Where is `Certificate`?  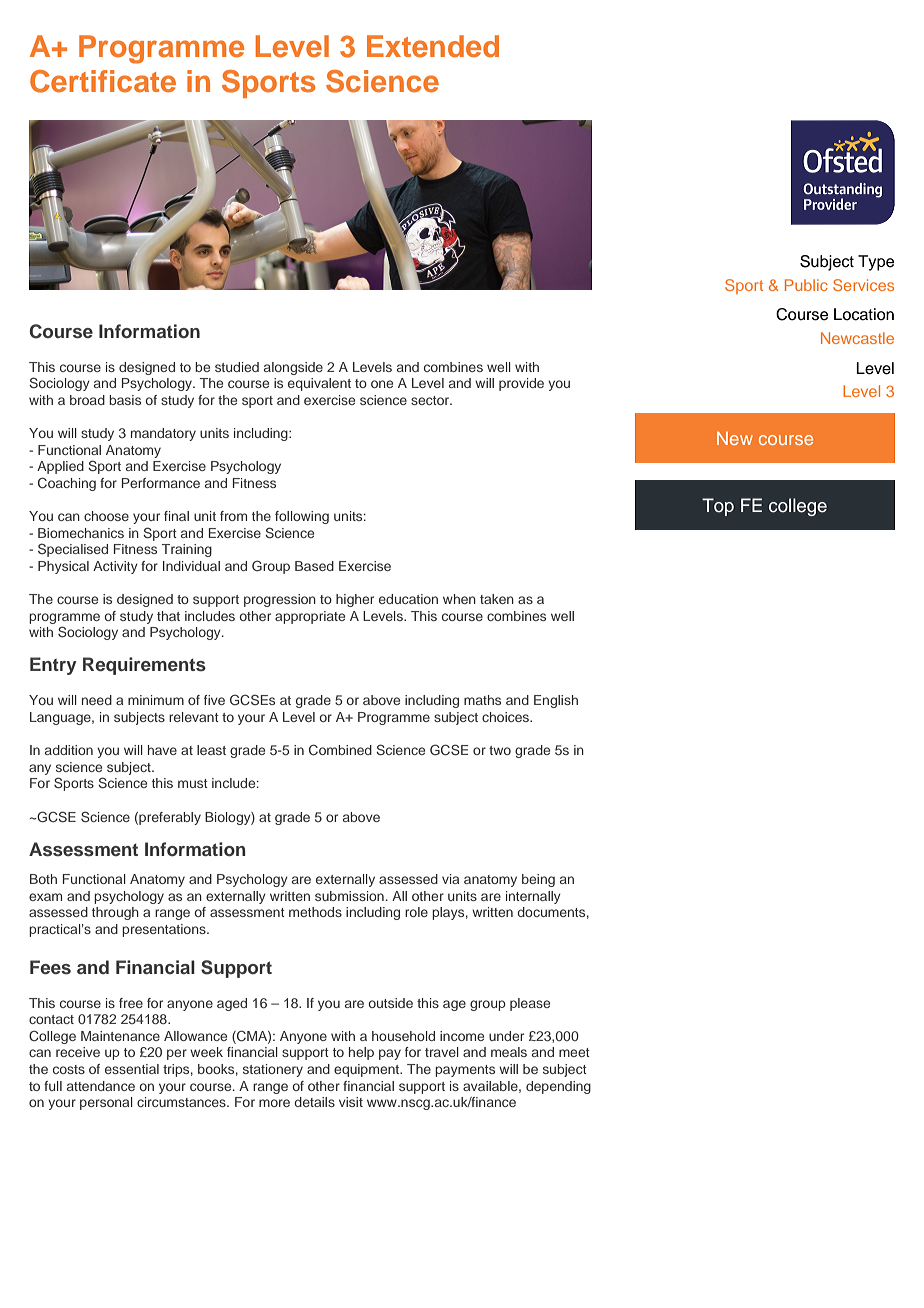 Certificate is located at coordinates (103, 81).
